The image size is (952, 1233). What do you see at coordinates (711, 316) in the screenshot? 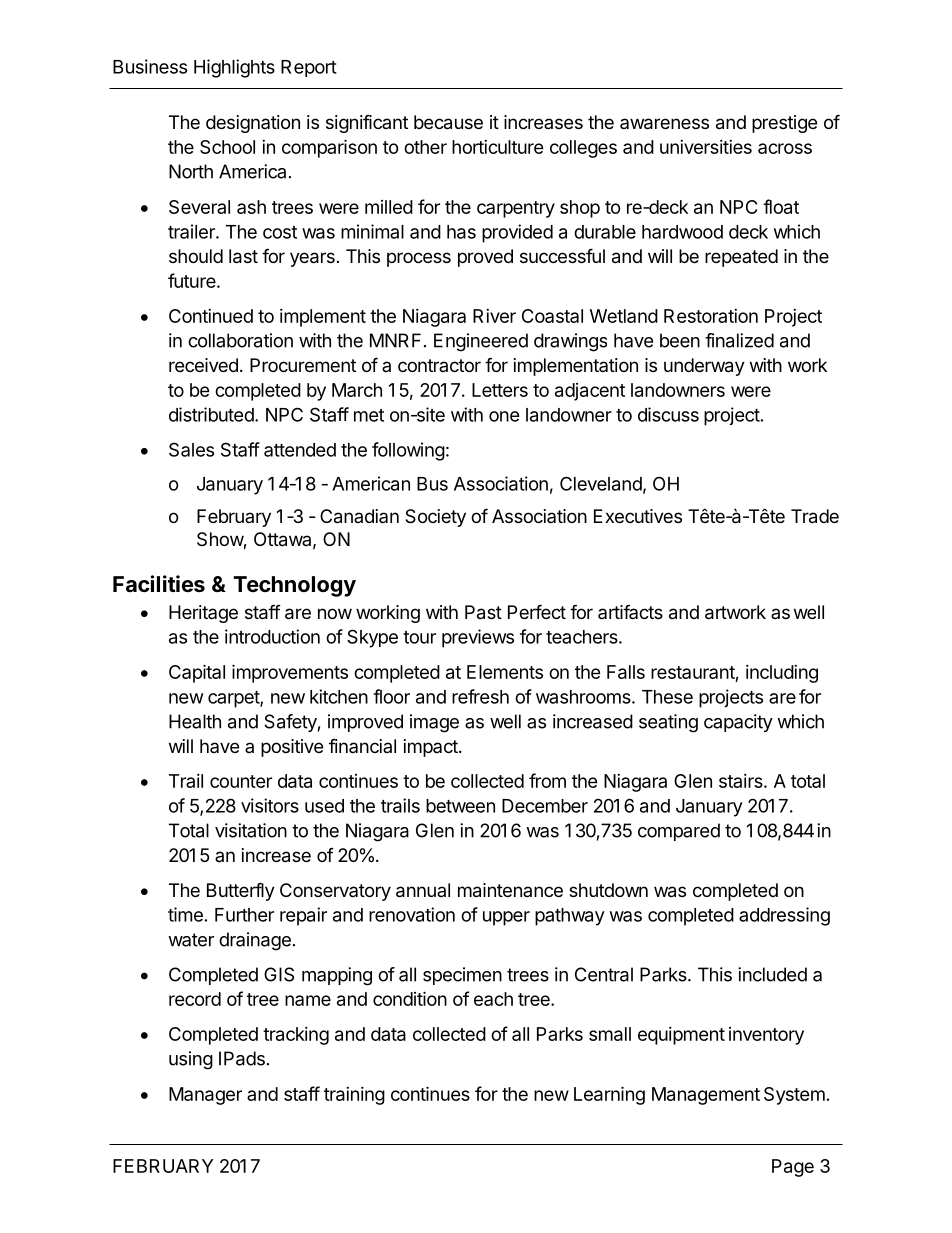
I see `Restoration` at bounding box center [711, 316].
